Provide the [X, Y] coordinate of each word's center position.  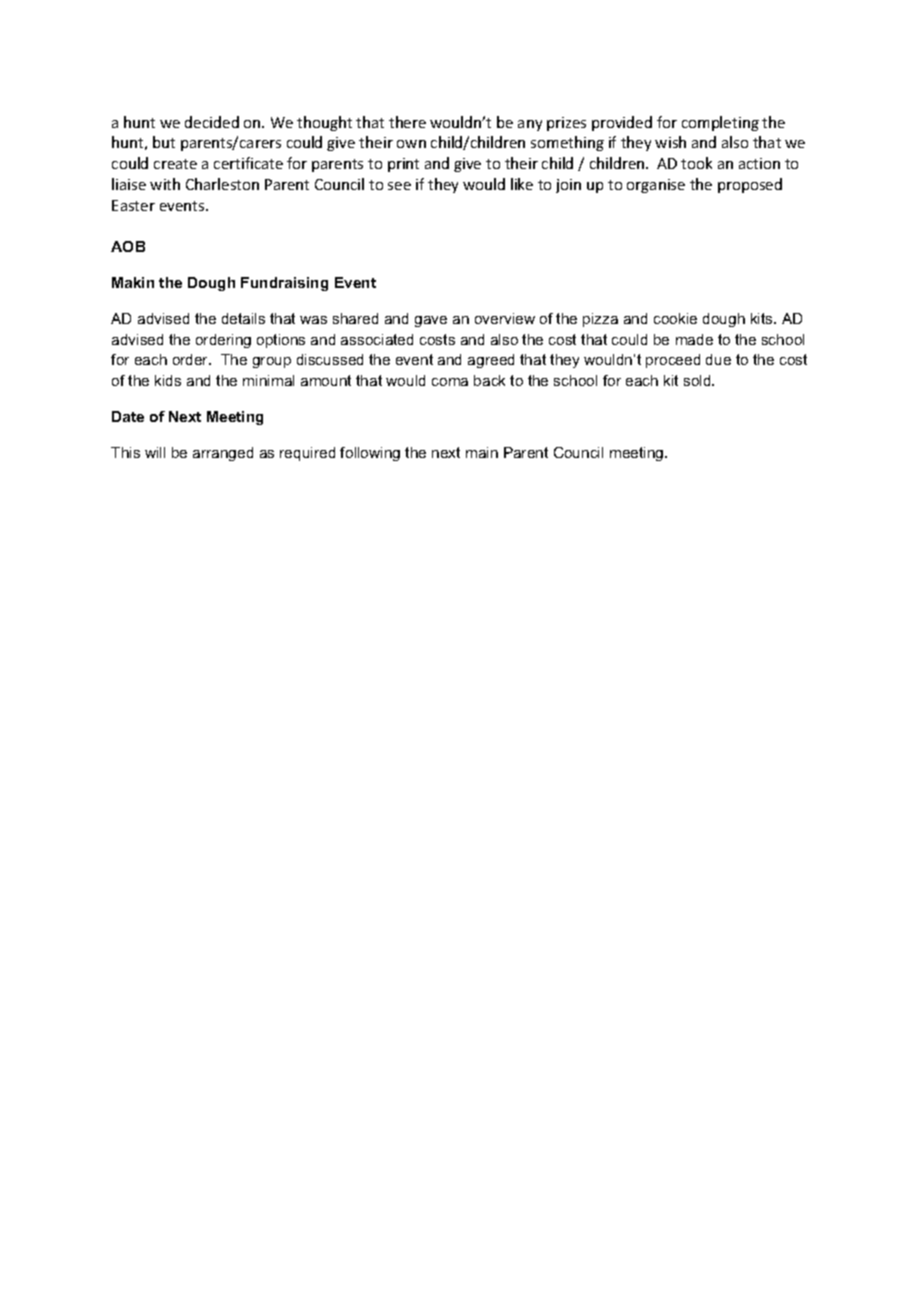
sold [698, 380]
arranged [223, 454]
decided [212, 122]
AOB [128, 246]
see [399, 186]
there [407, 122]
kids [168, 380]
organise [656, 186]
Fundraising [284, 284]
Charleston [222, 184]
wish [670, 142]
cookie [675, 318]
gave [431, 321]
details [243, 318]
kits [763, 318]
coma [450, 382]
